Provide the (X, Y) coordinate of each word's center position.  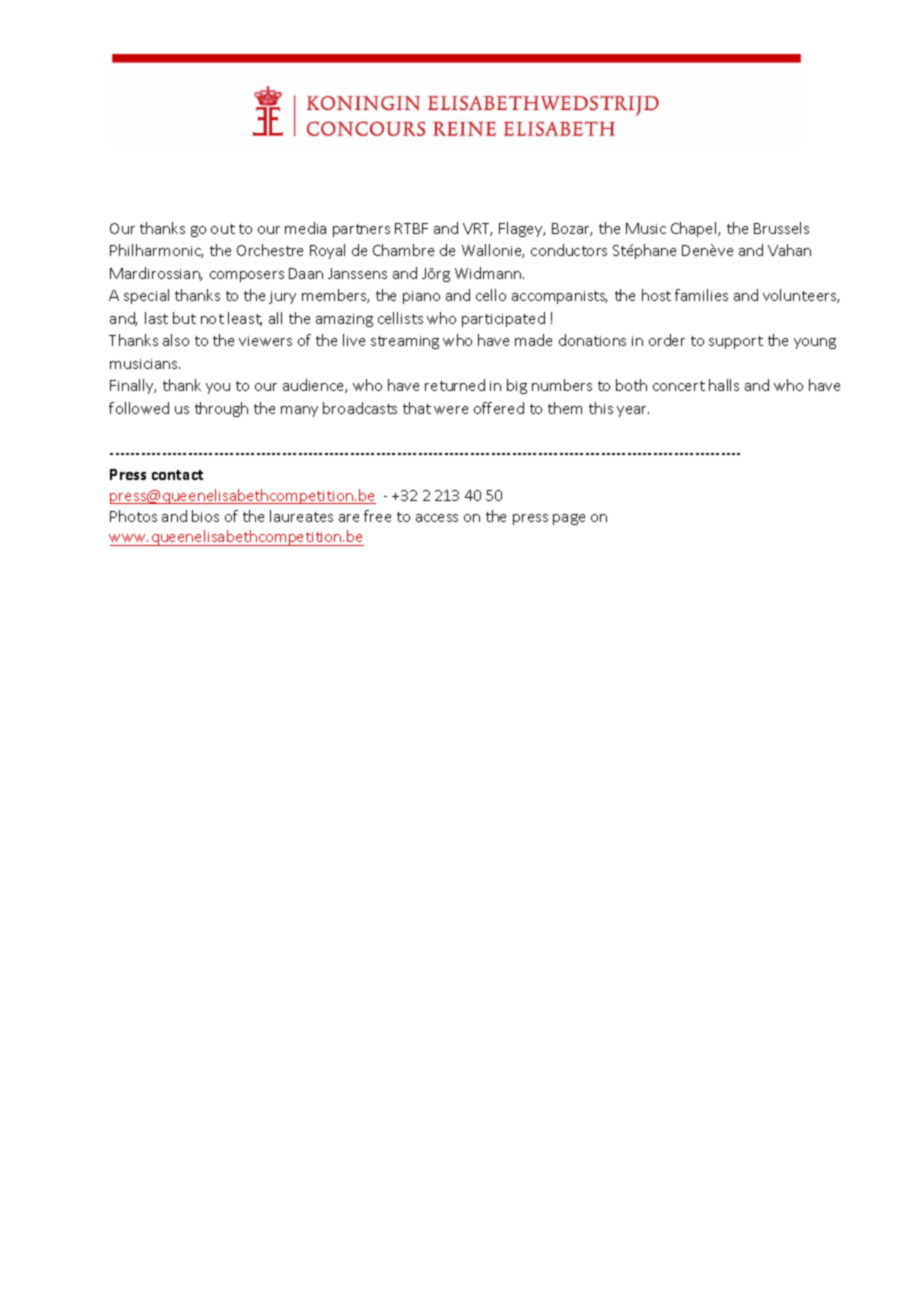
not (212, 319)
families (701, 295)
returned (455, 385)
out (223, 229)
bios (205, 516)
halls (724, 385)
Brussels (781, 228)
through (221, 409)
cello (491, 295)
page (569, 519)
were (451, 410)
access (437, 518)
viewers (265, 341)
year (633, 411)
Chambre (403, 250)
